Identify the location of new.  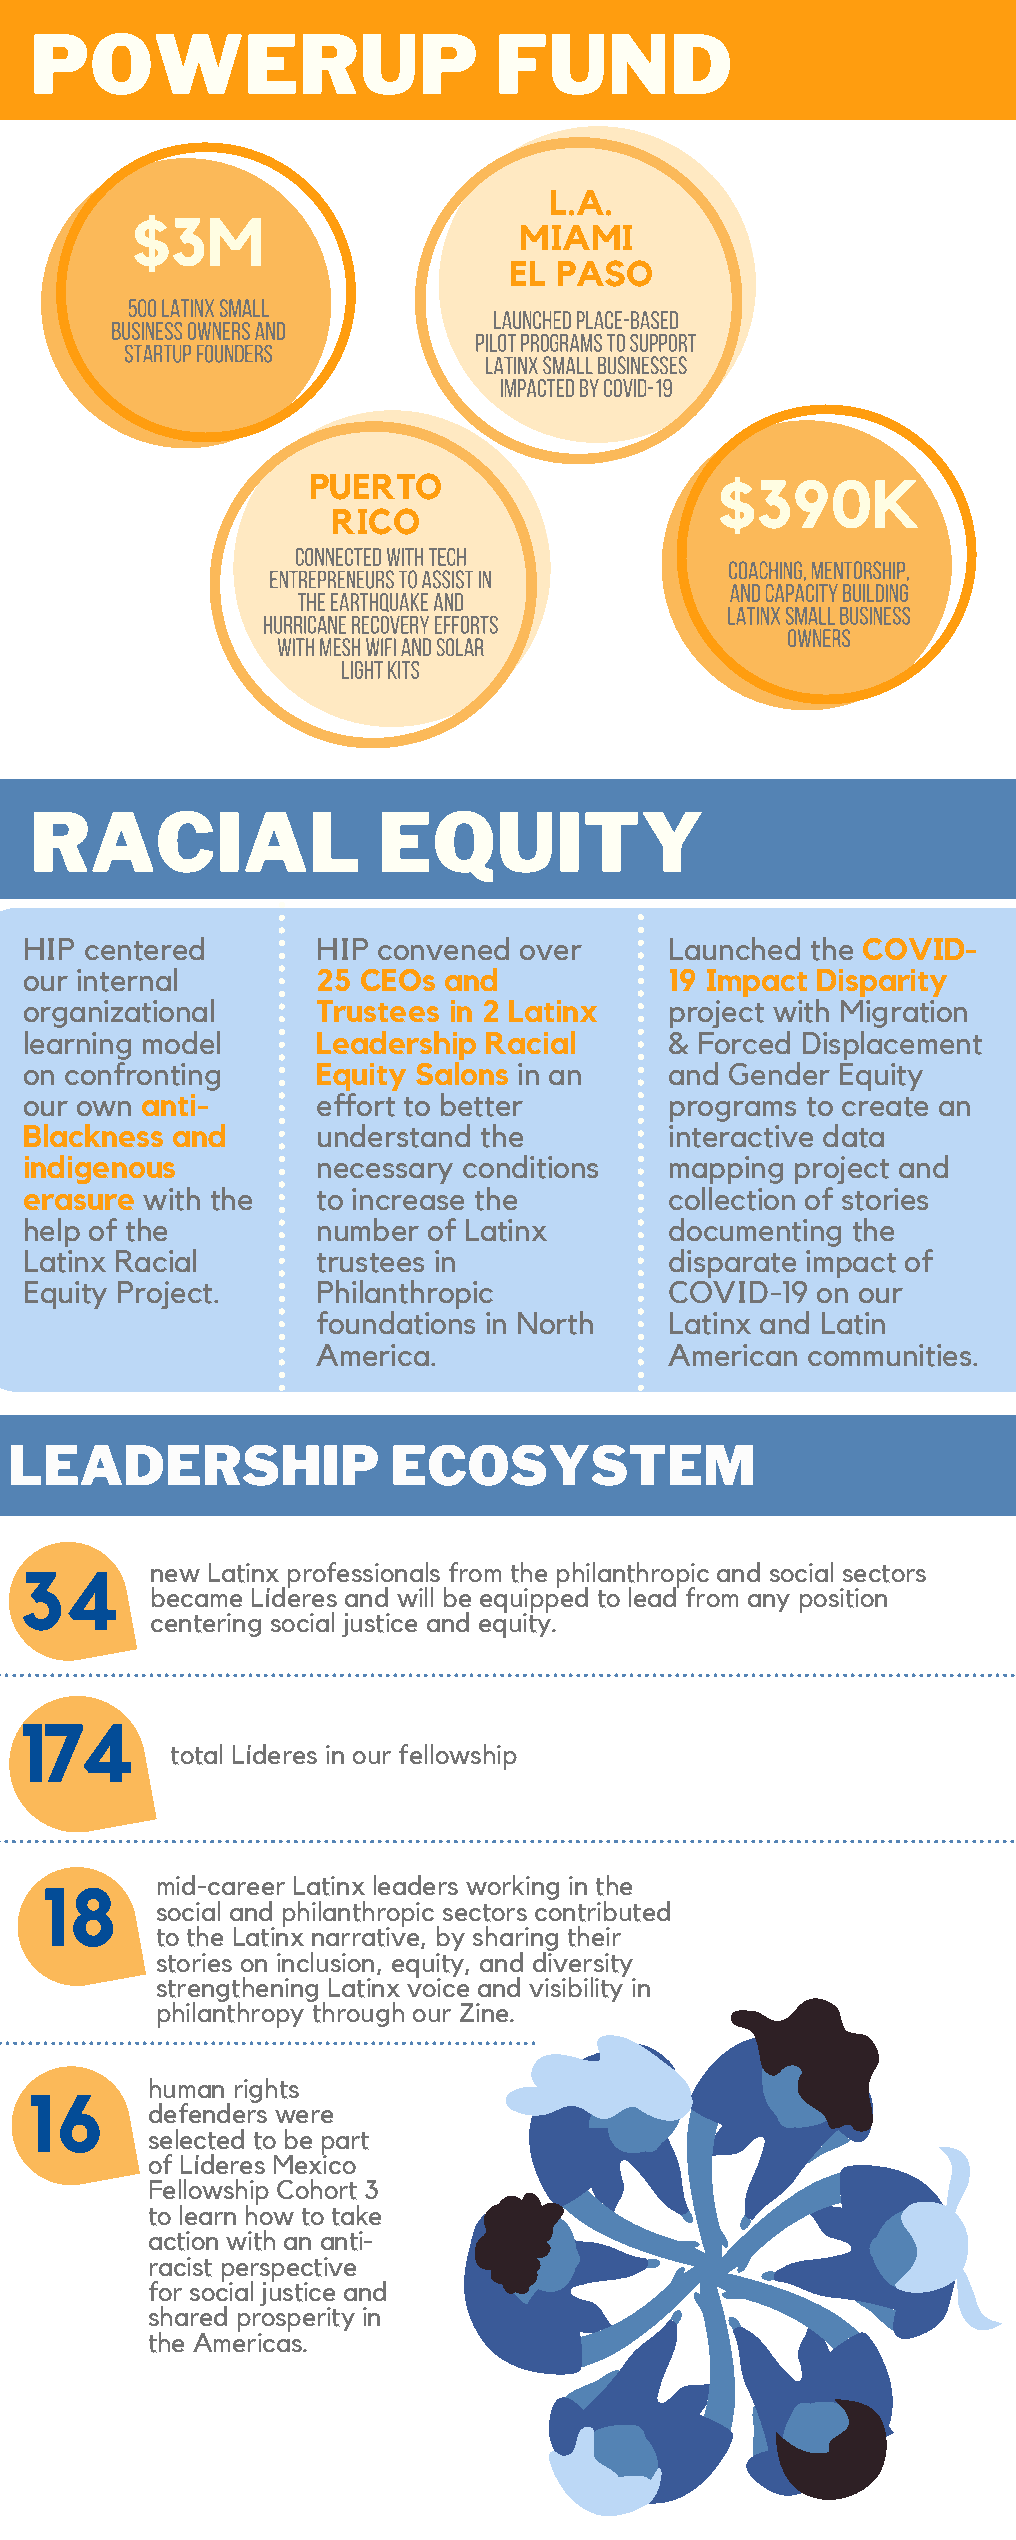
(175, 1575).
